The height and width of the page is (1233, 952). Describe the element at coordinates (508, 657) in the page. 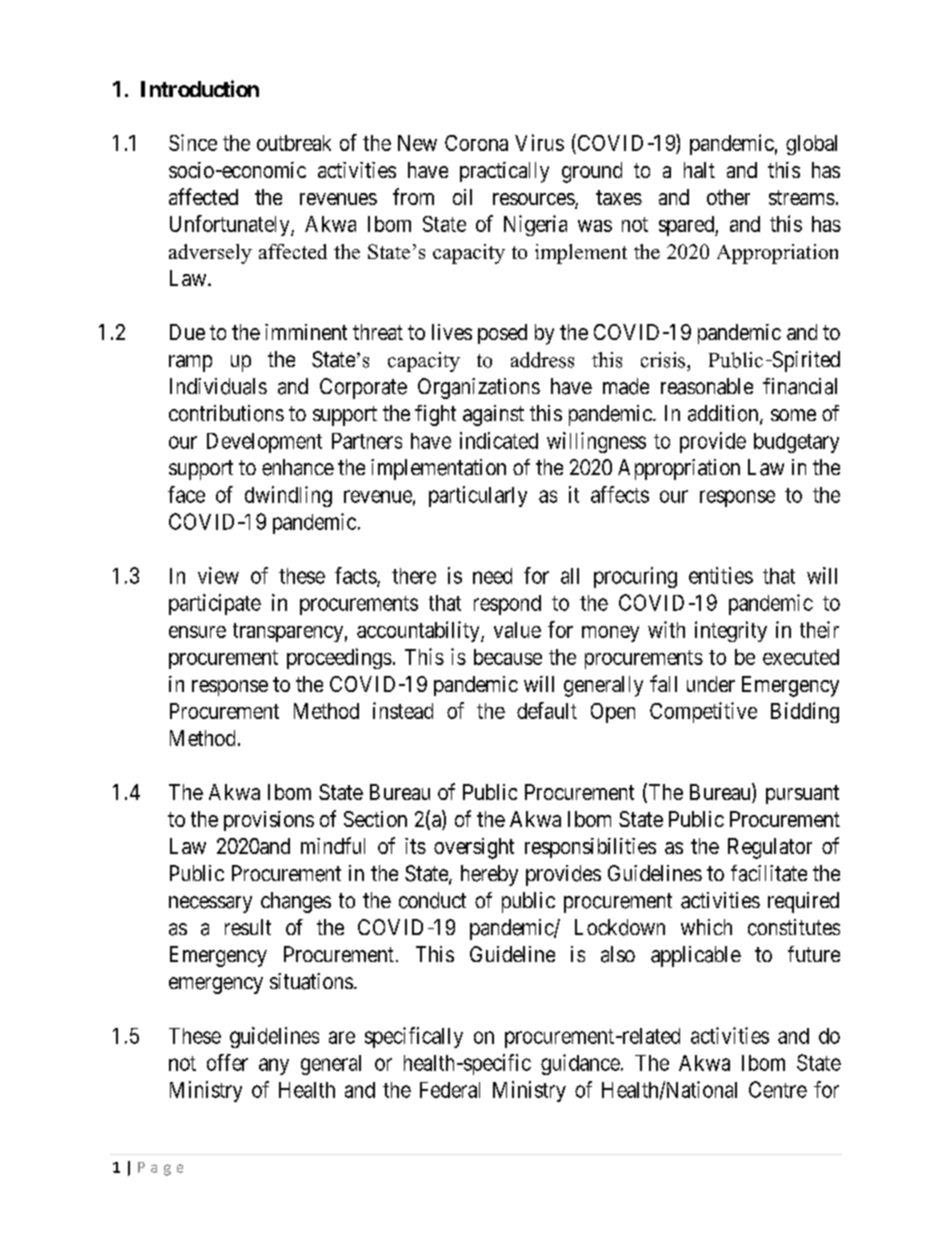

I see `because` at that location.
